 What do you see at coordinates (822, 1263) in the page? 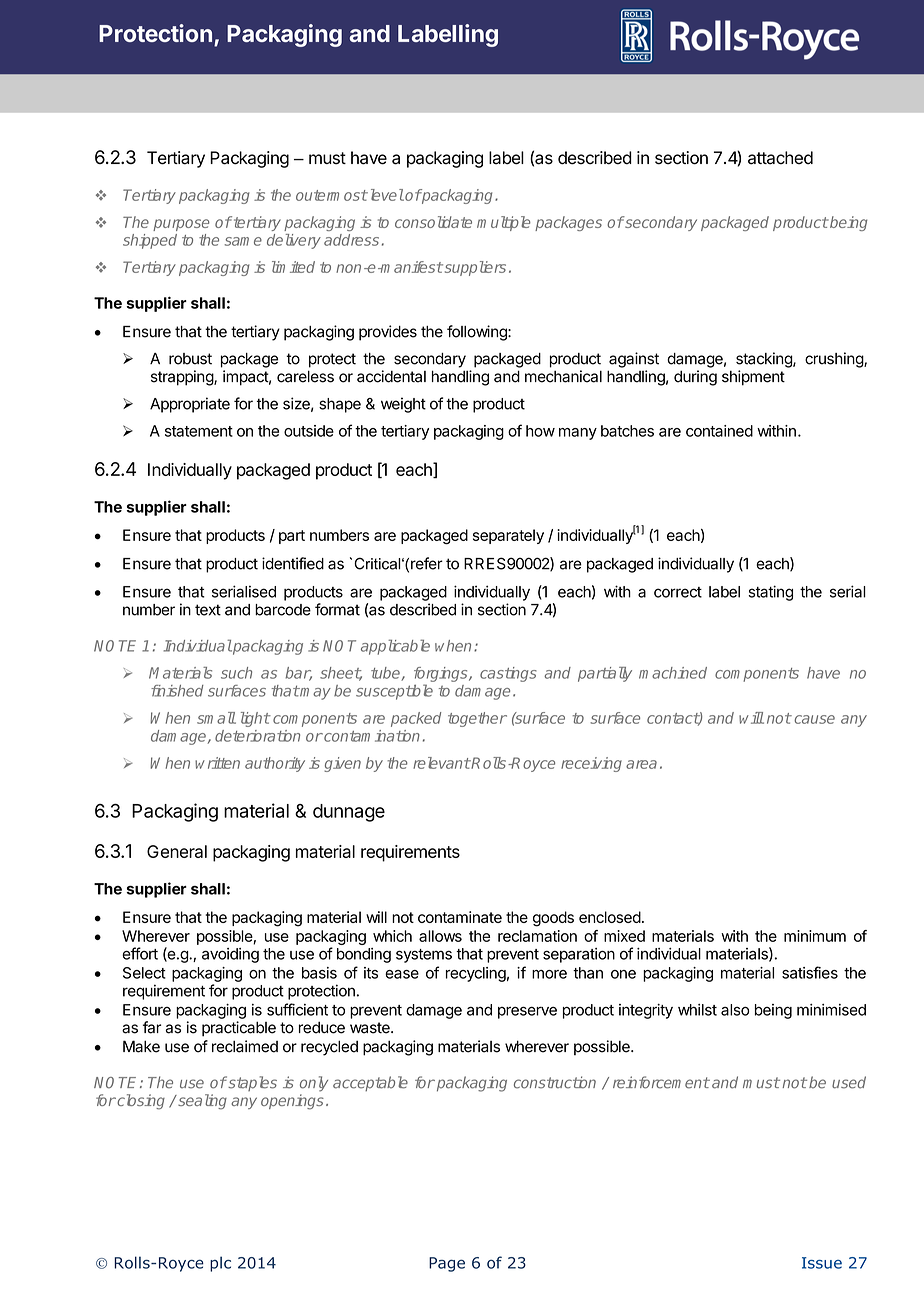
I see `Issue` at bounding box center [822, 1263].
